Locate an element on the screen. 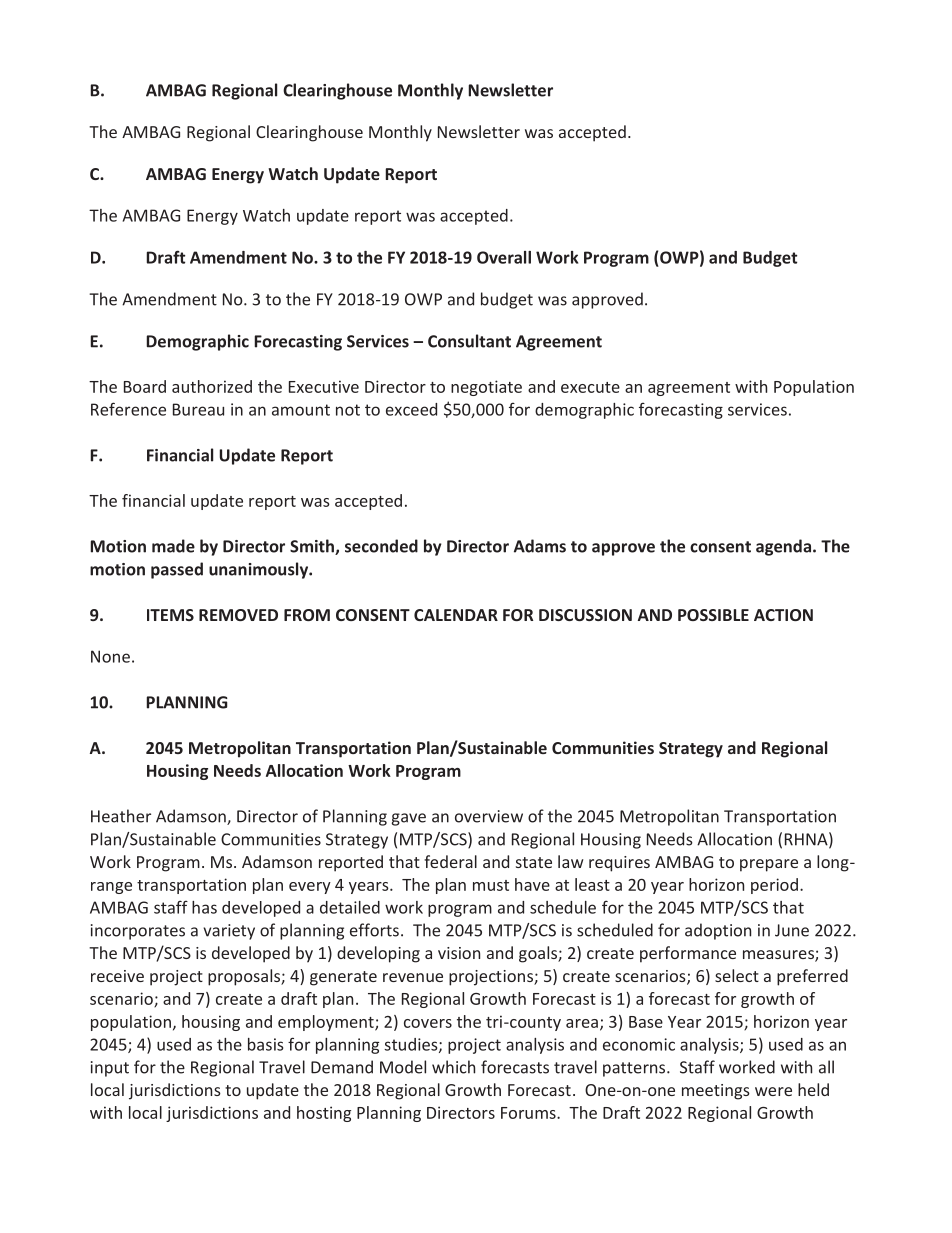  seconded is located at coordinates (381, 546).
